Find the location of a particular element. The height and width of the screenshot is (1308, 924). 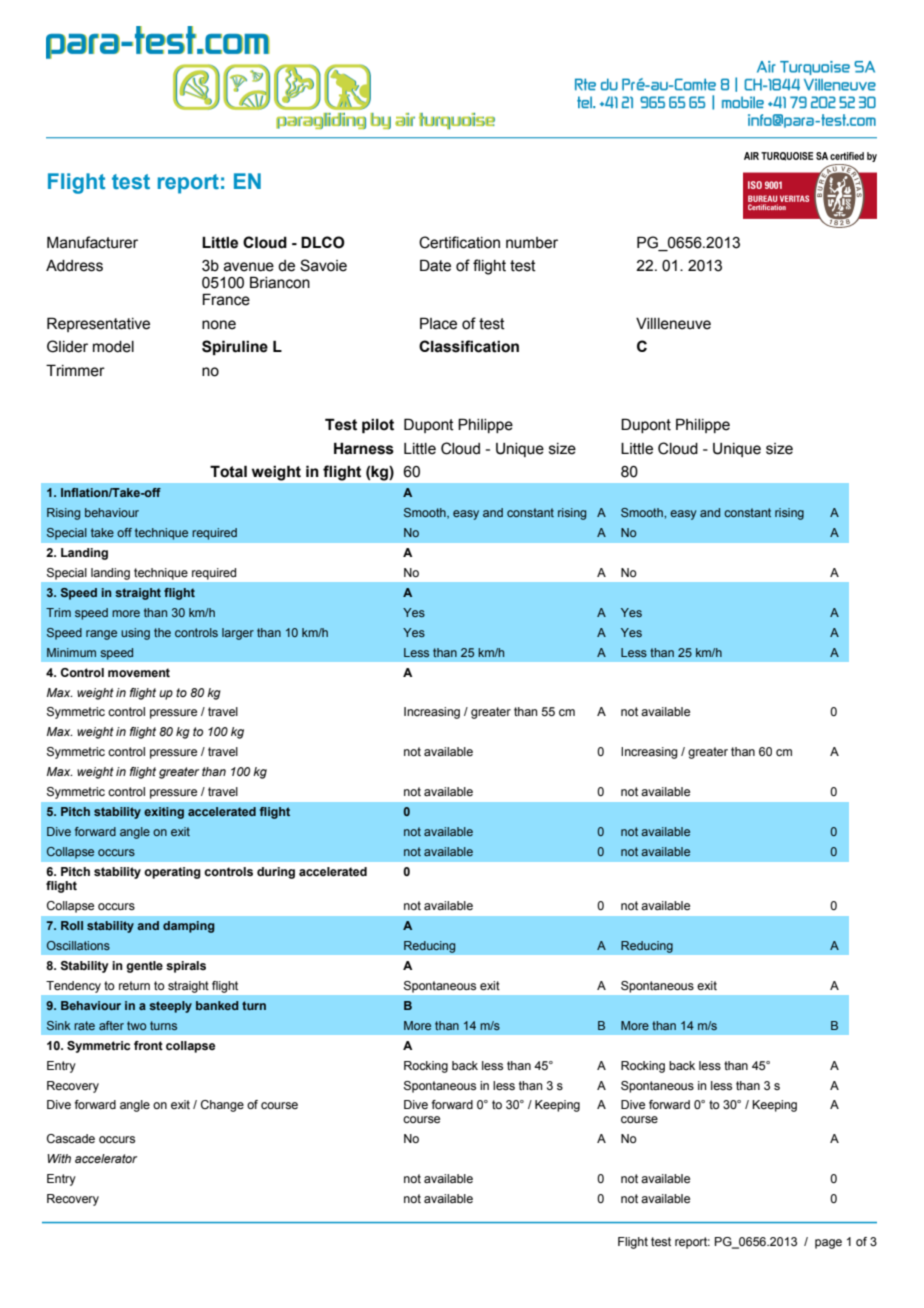

accelerator is located at coordinates (106, 1158).
